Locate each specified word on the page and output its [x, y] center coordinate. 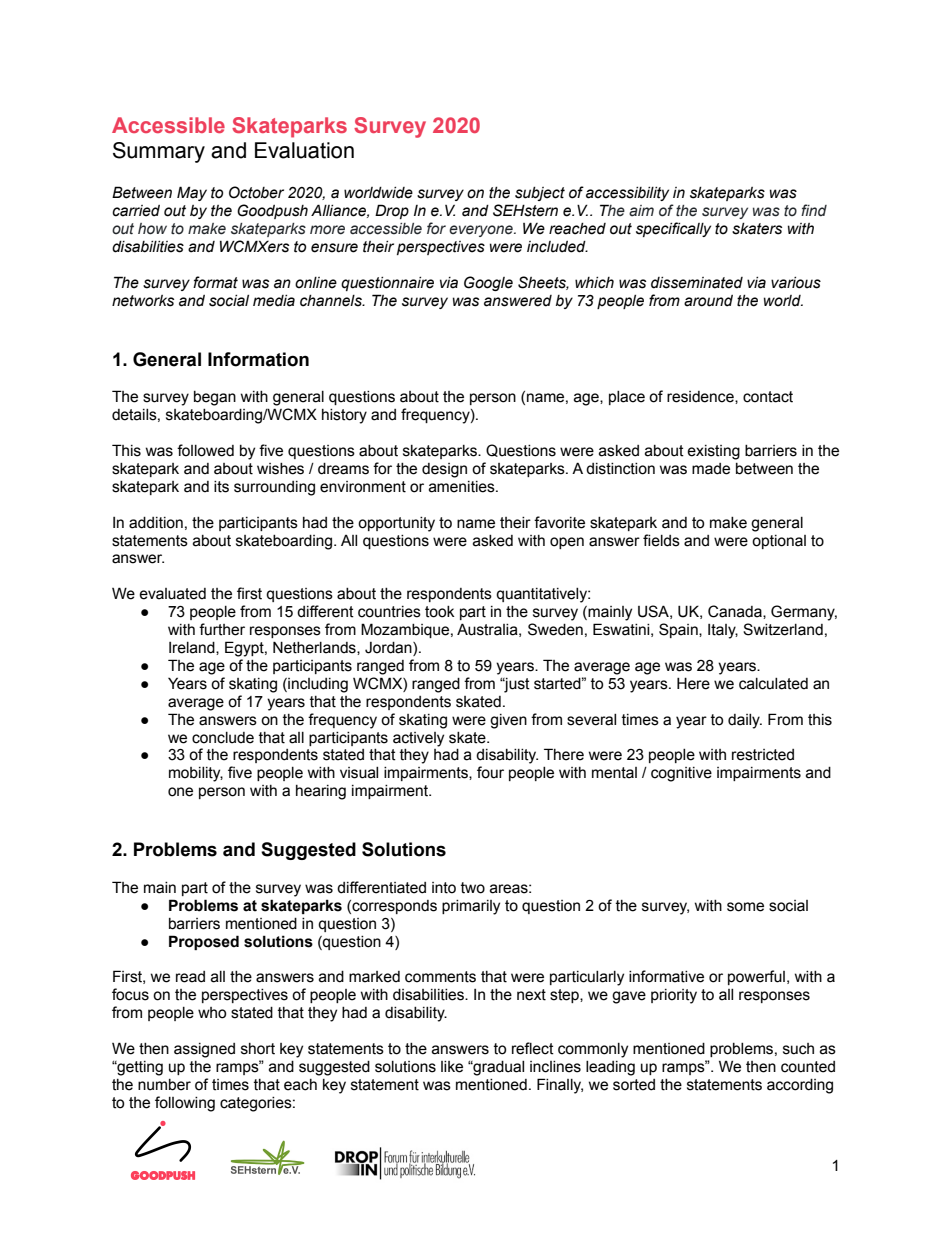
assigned [204, 1050]
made [711, 469]
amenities [463, 487]
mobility [196, 774]
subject [540, 194]
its [221, 487]
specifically [673, 229]
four [490, 772]
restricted [763, 755]
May [192, 193]
